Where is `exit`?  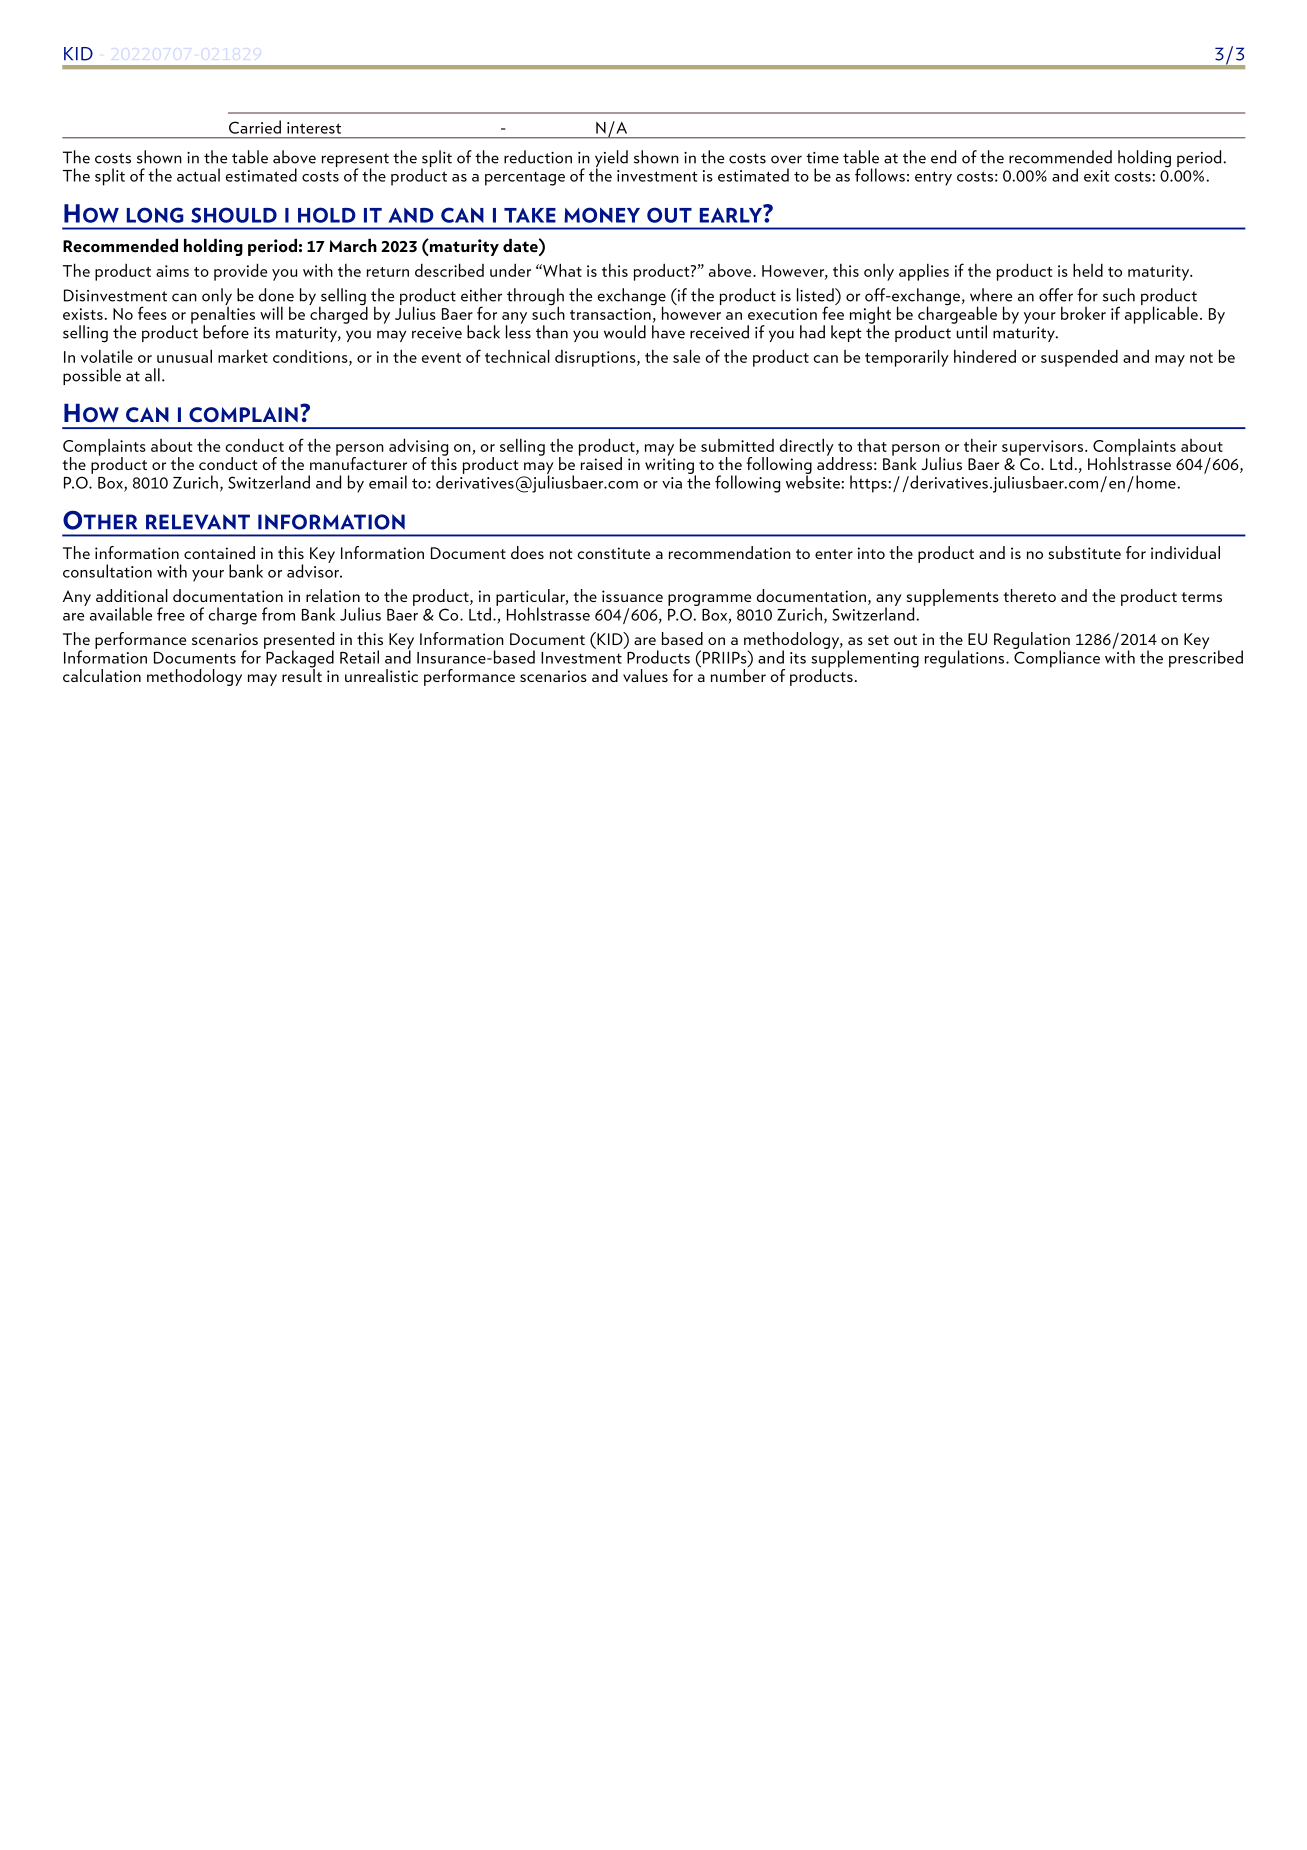 exit is located at coordinates (1097, 176).
